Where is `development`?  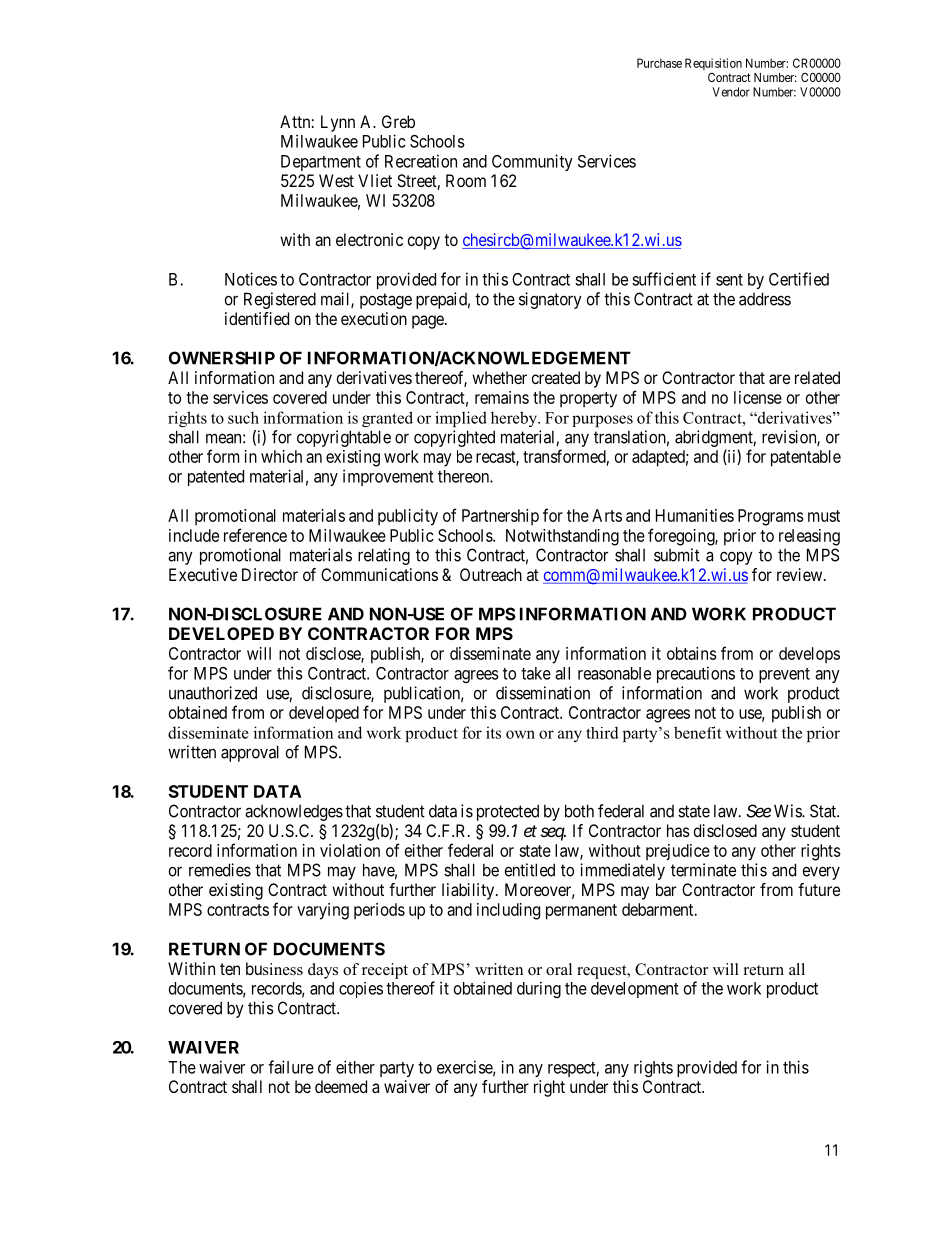 development is located at coordinates (635, 990).
